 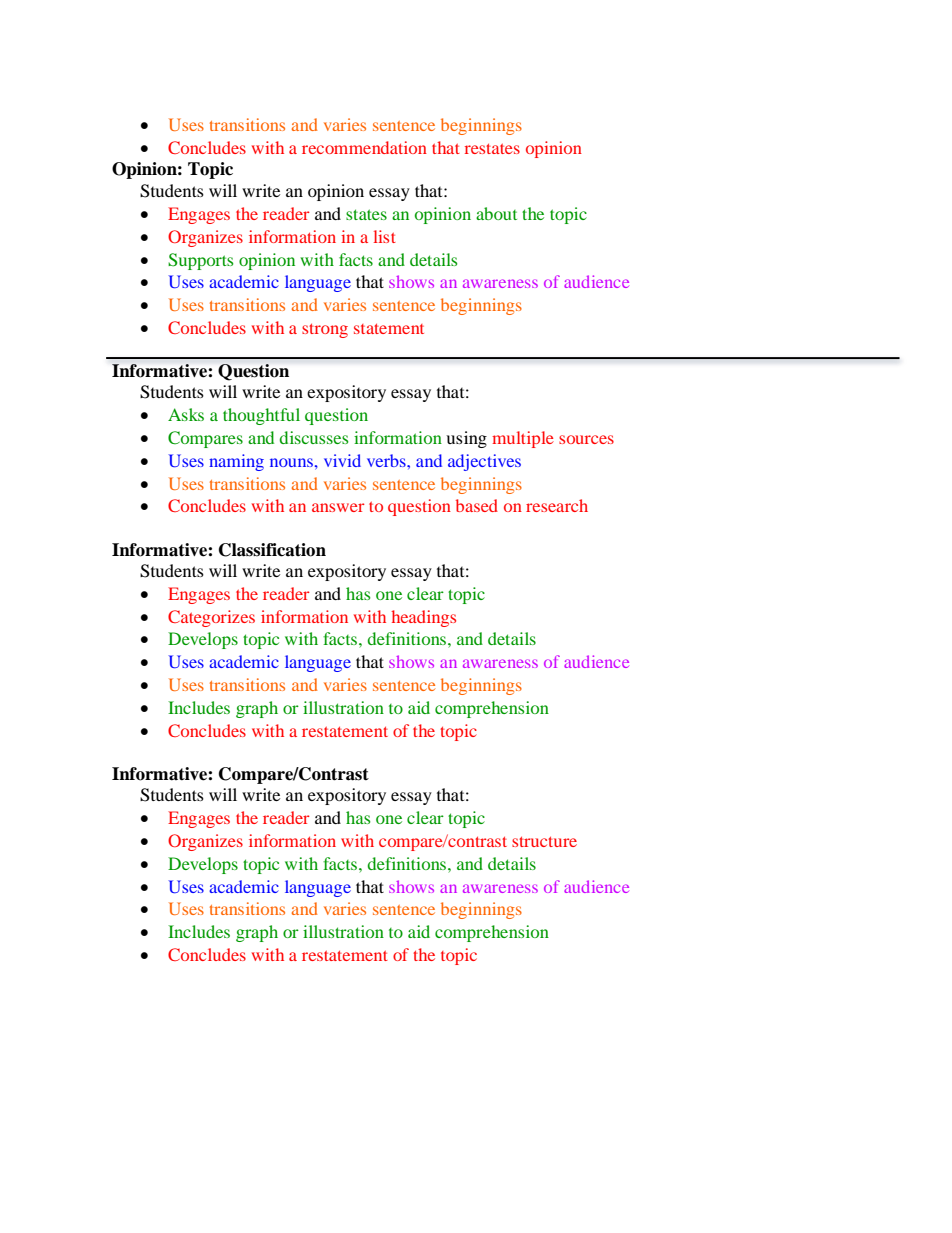 I want to click on answer, so click(x=338, y=507).
